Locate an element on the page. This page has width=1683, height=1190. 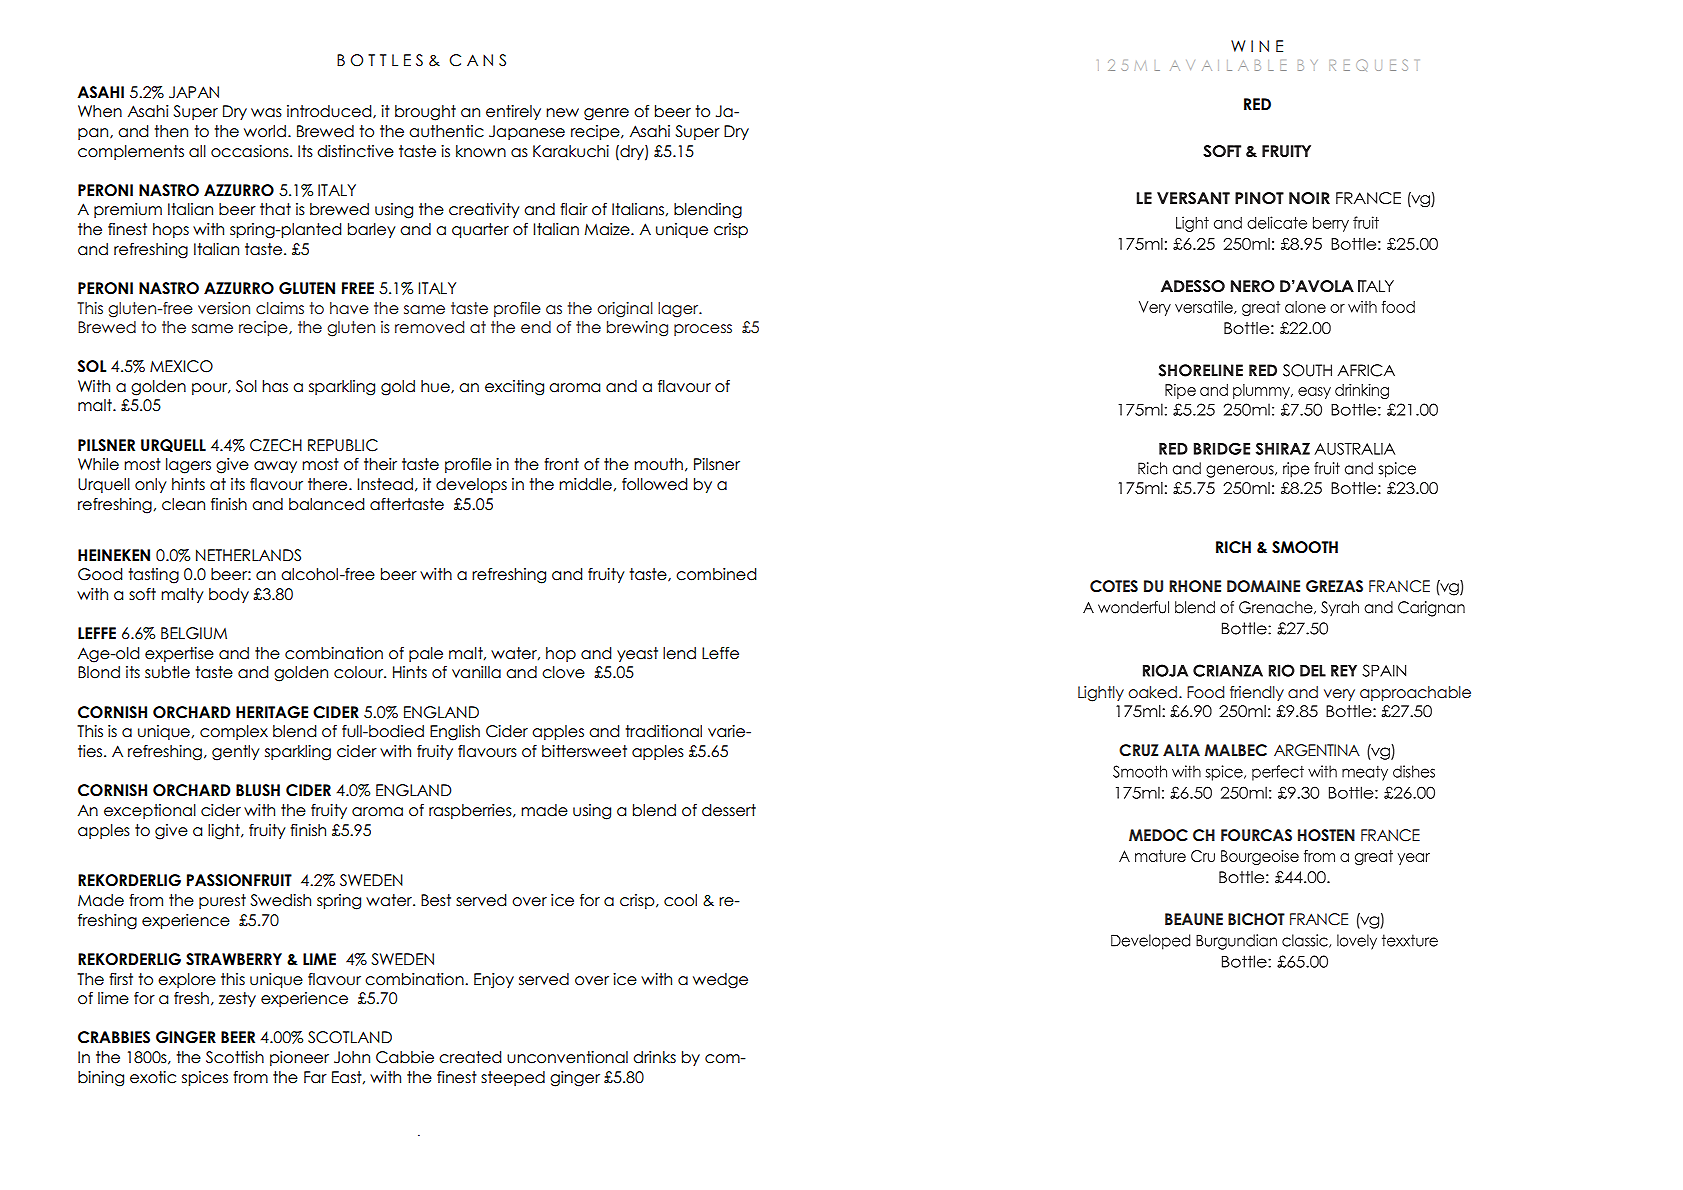
RED is located at coordinates (1257, 104).
